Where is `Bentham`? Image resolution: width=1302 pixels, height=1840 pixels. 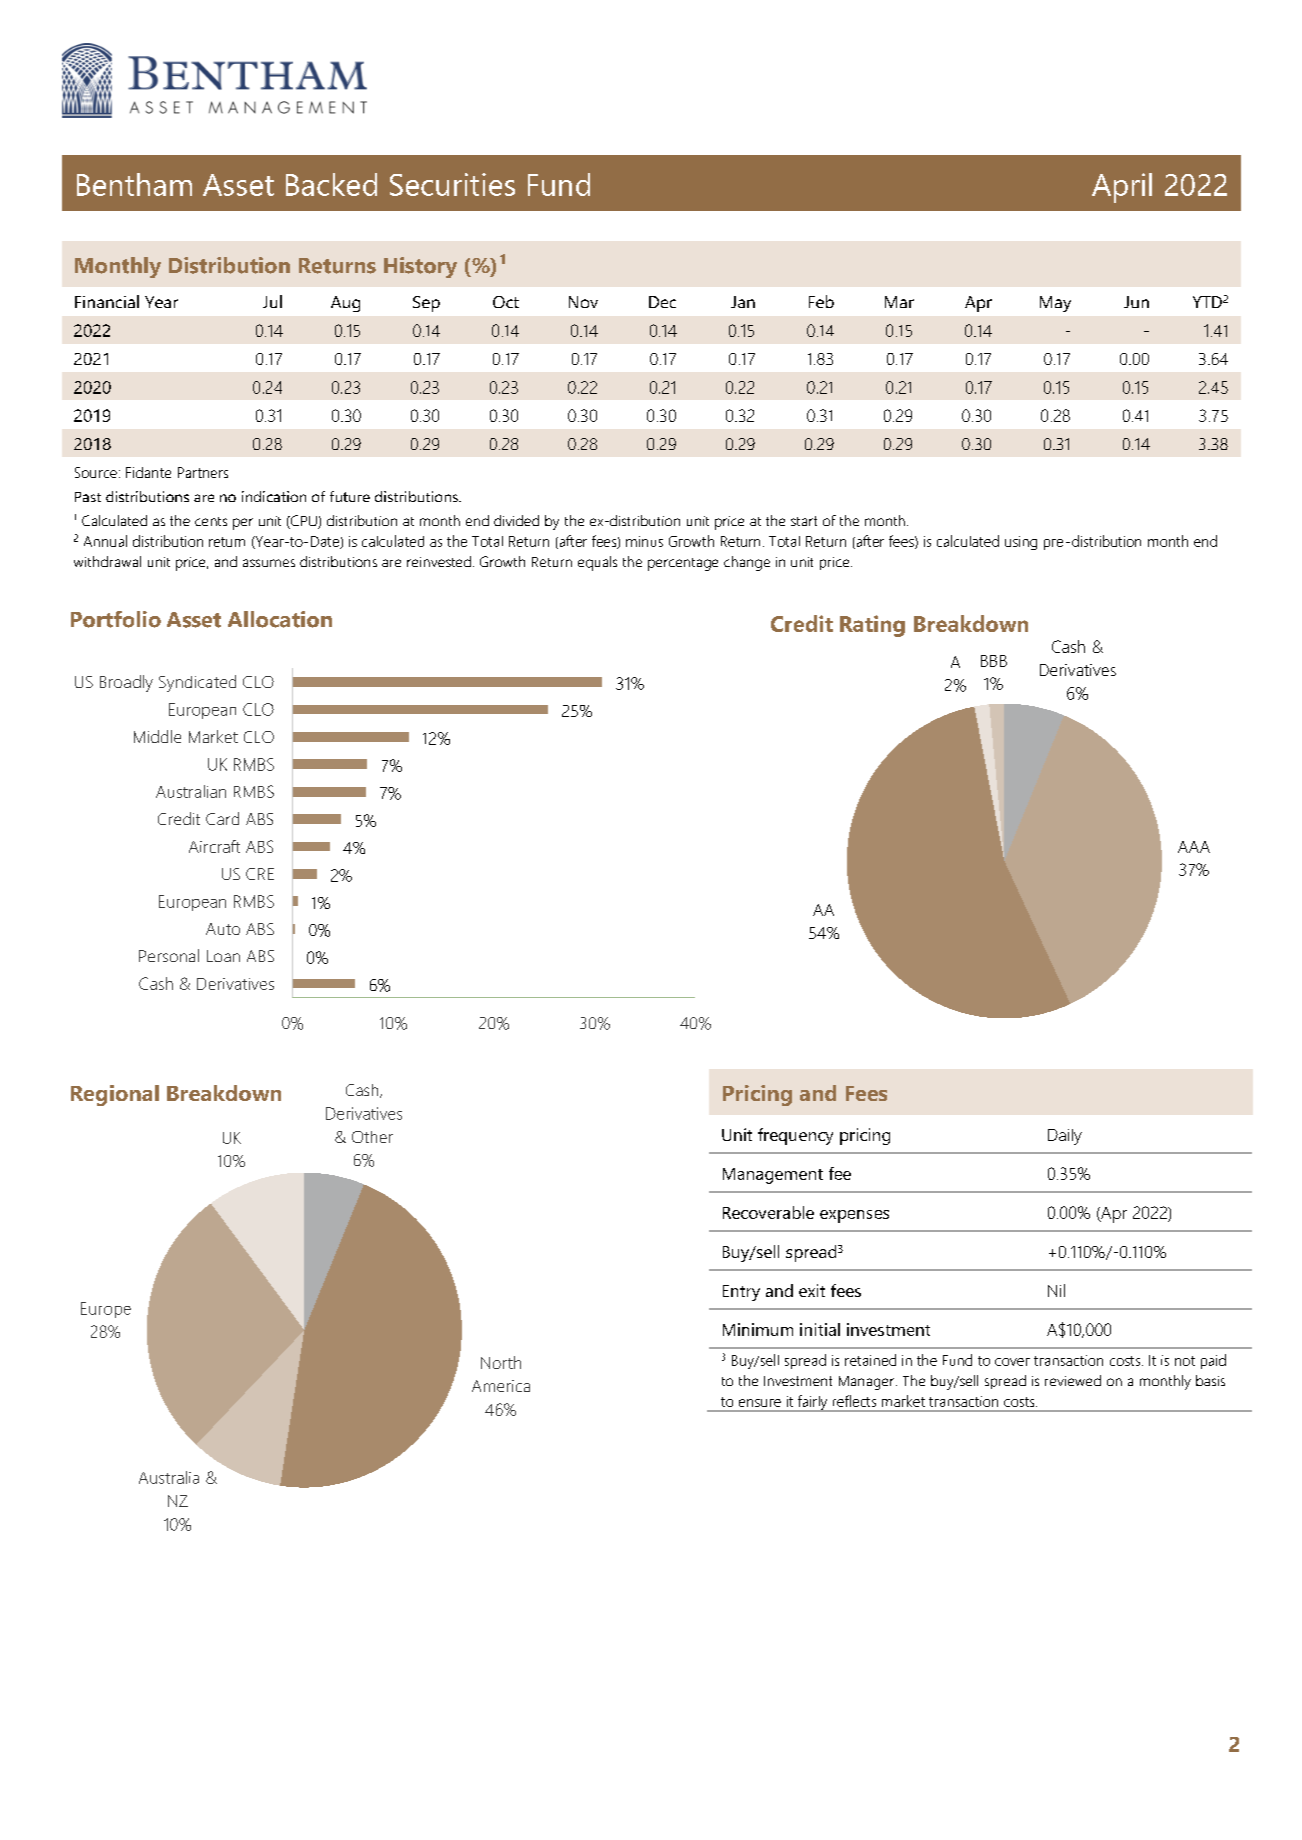 Bentham is located at coordinates (134, 184).
